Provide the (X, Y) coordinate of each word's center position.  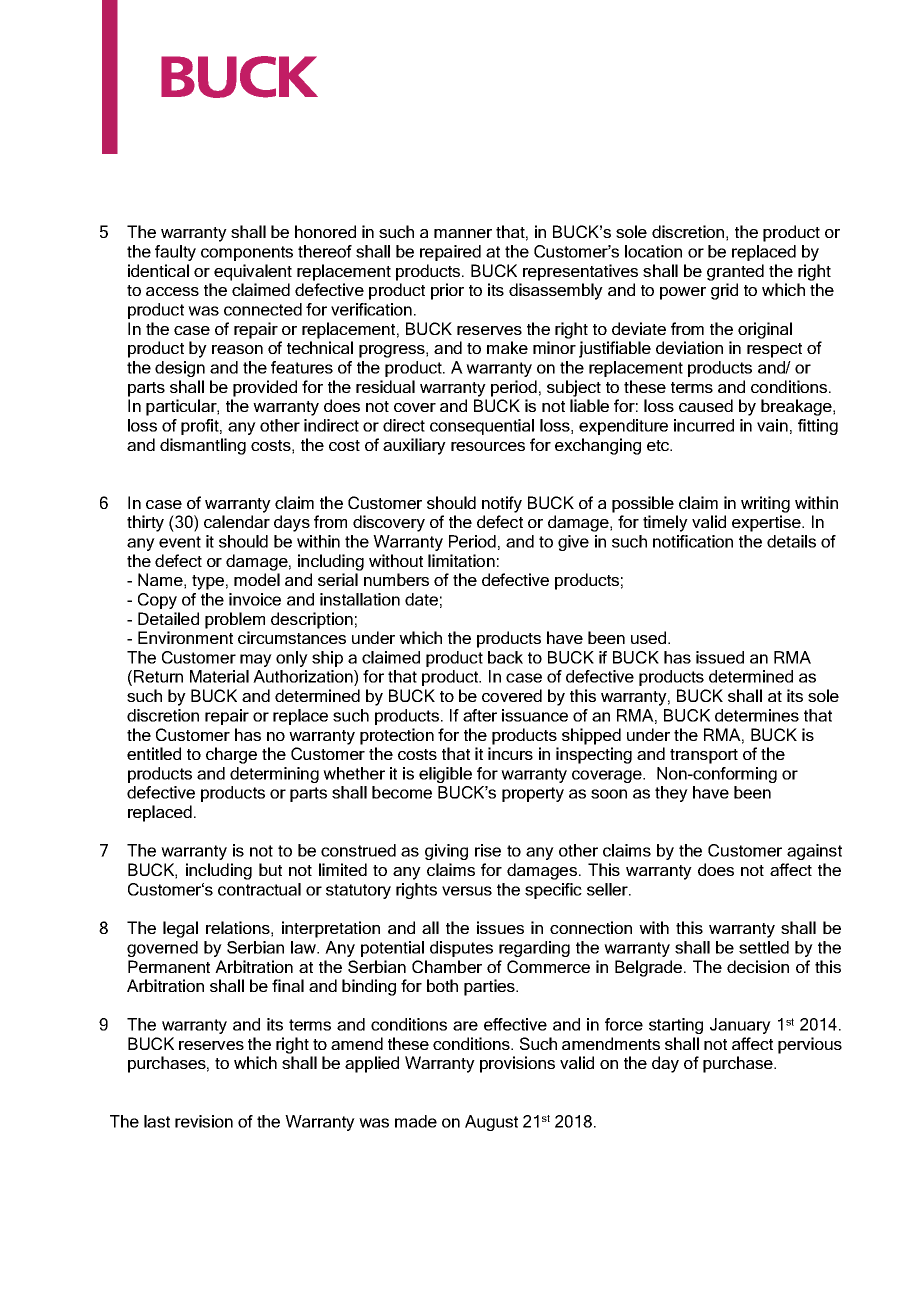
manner (463, 233)
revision (204, 1121)
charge (231, 755)
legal (180, 929)
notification (693, 541)
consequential (482, 427)
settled (764, 947)
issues (500, 927)
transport (704, 756)
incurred (704, 425)
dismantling (203, 446)
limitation (461, 560)
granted (735, 272)
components (247, 253)
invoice (255, 599)
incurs (510, 753)
